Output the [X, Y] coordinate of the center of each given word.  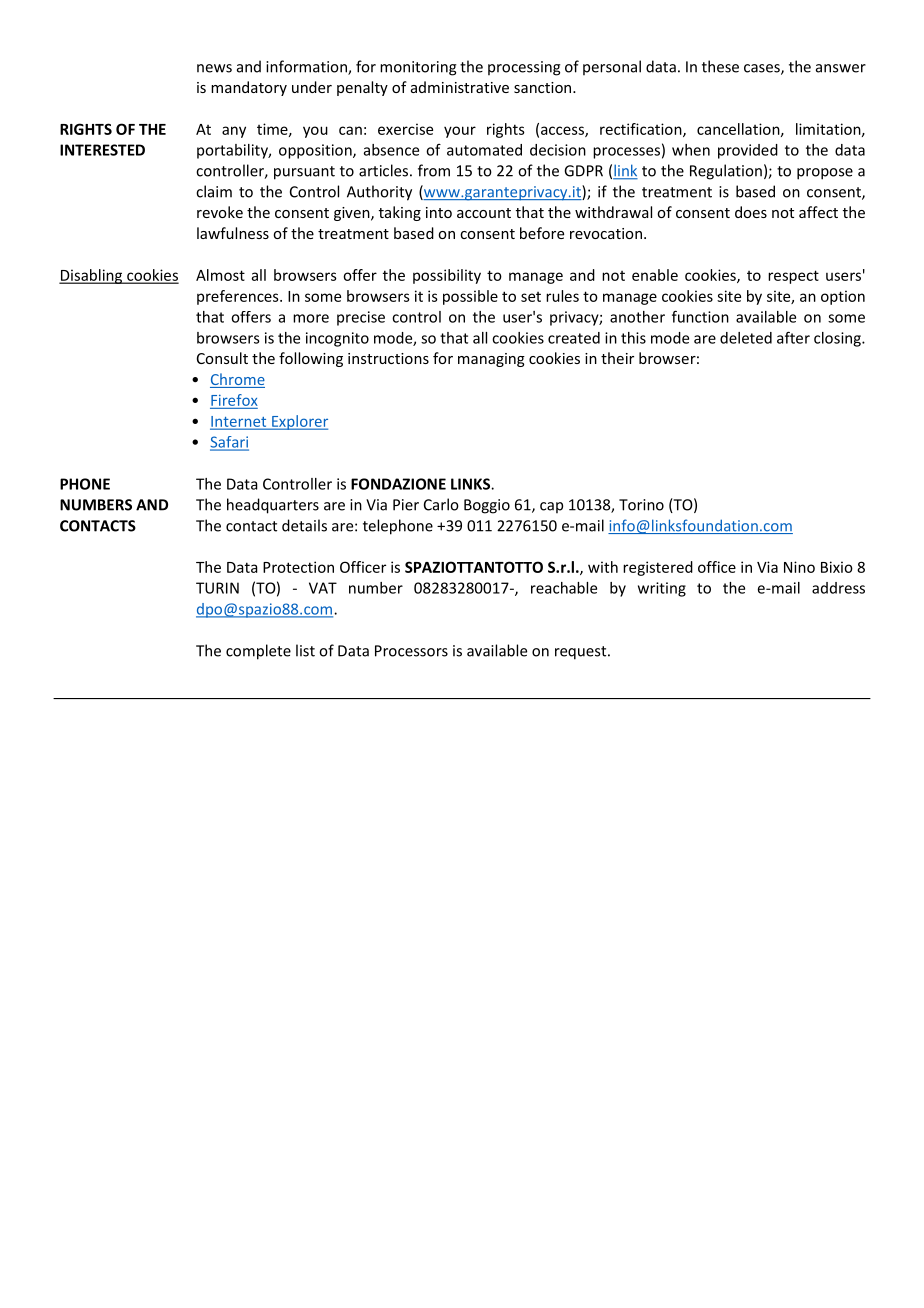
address [838, 588]
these [720, 66]
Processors [411, 651]
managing [491, 360]
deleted [746, 338]
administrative [460, 87]
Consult [222, 358]
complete [258, 652]
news [214, 68]
